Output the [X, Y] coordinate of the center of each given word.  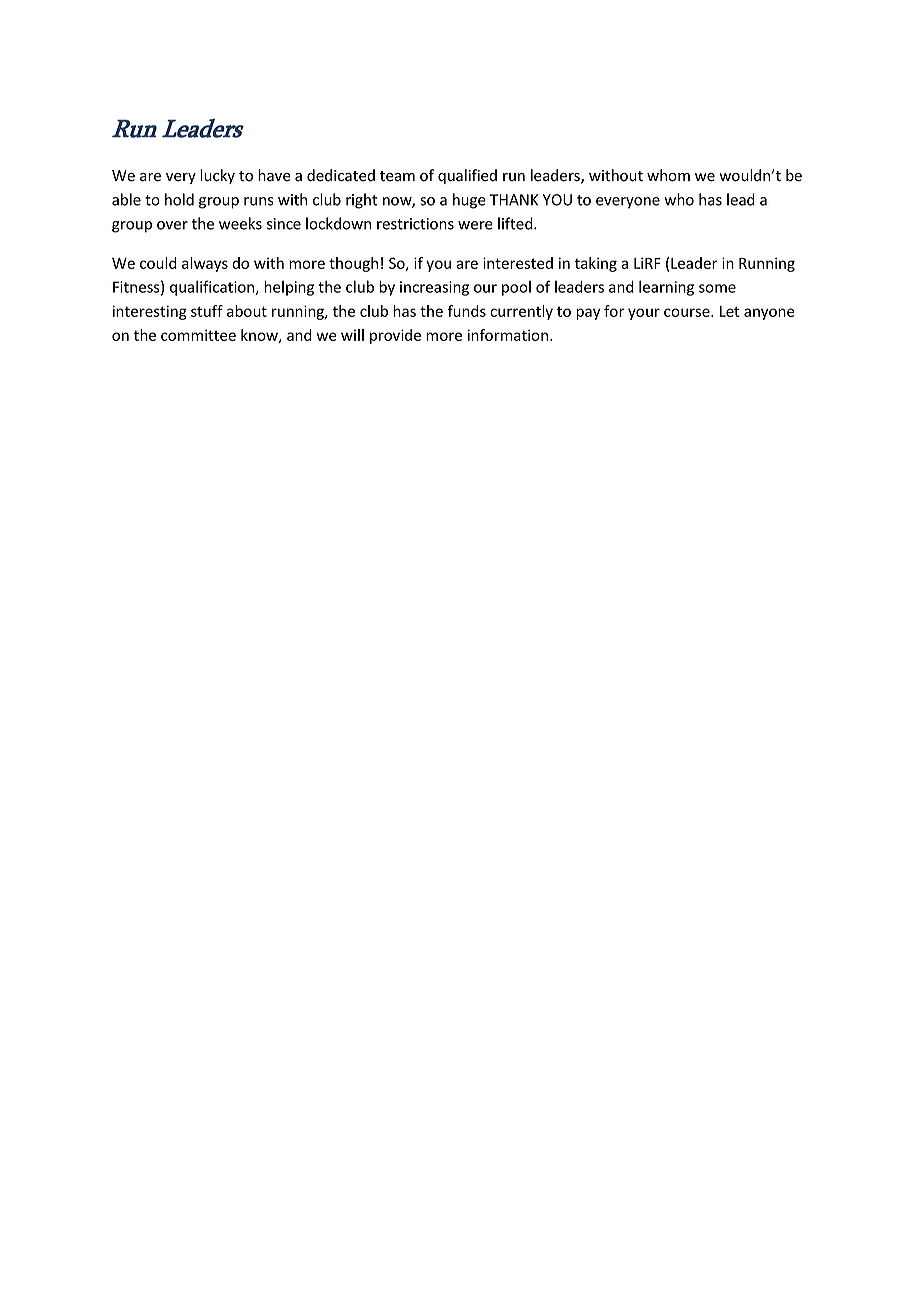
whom [668, 175]
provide [395, 336]
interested [518, 263]
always [205, 264]
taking [595, 264]
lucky [217, 176]
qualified [467, 176]
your [644, 314]
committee [198, 335]
